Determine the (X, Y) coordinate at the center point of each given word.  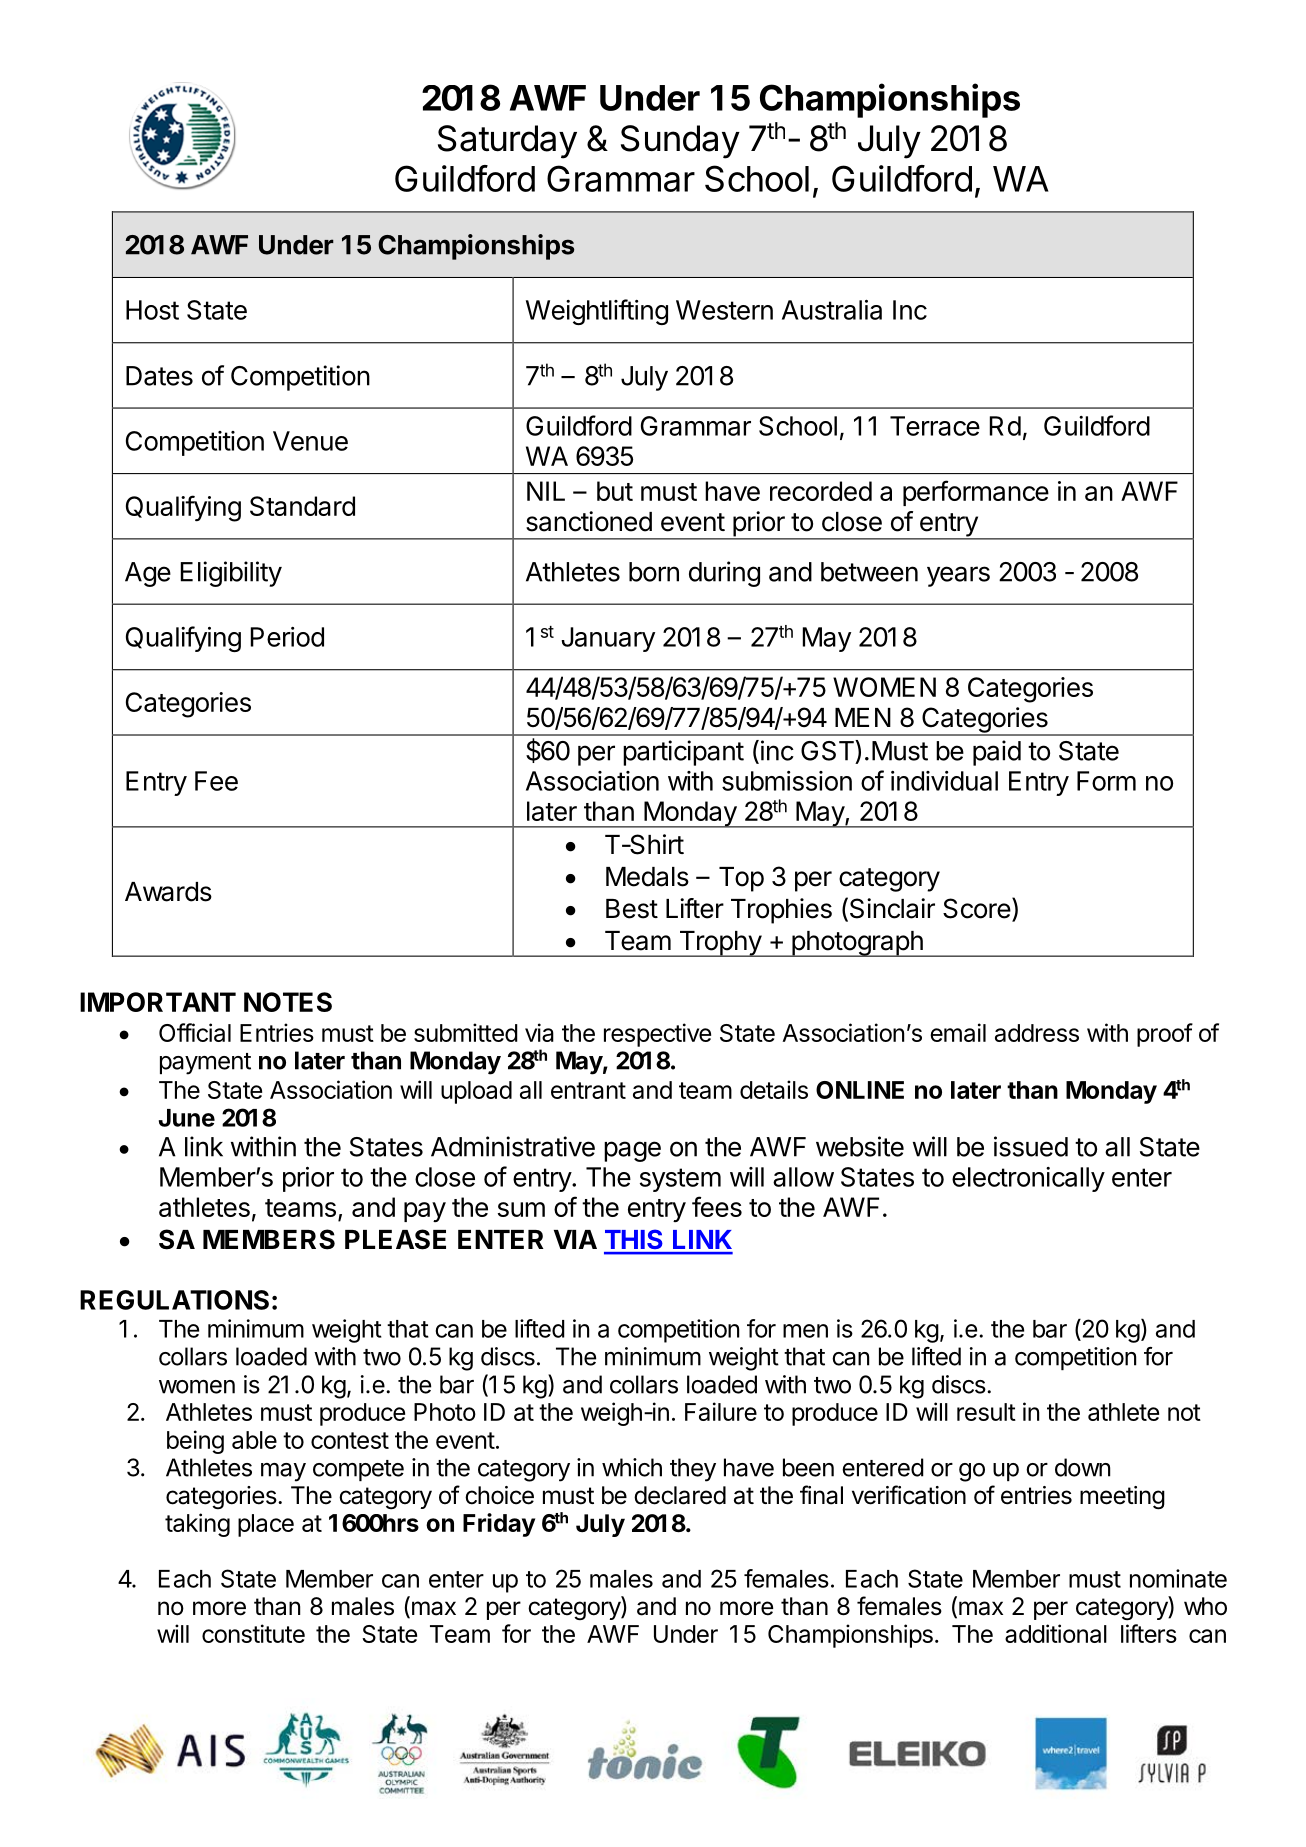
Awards (168, 892)
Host (152, 310)
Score (977, 908)
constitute (253, 1633)
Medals (647, 877)
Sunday (680, 142)
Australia (832, 310)
